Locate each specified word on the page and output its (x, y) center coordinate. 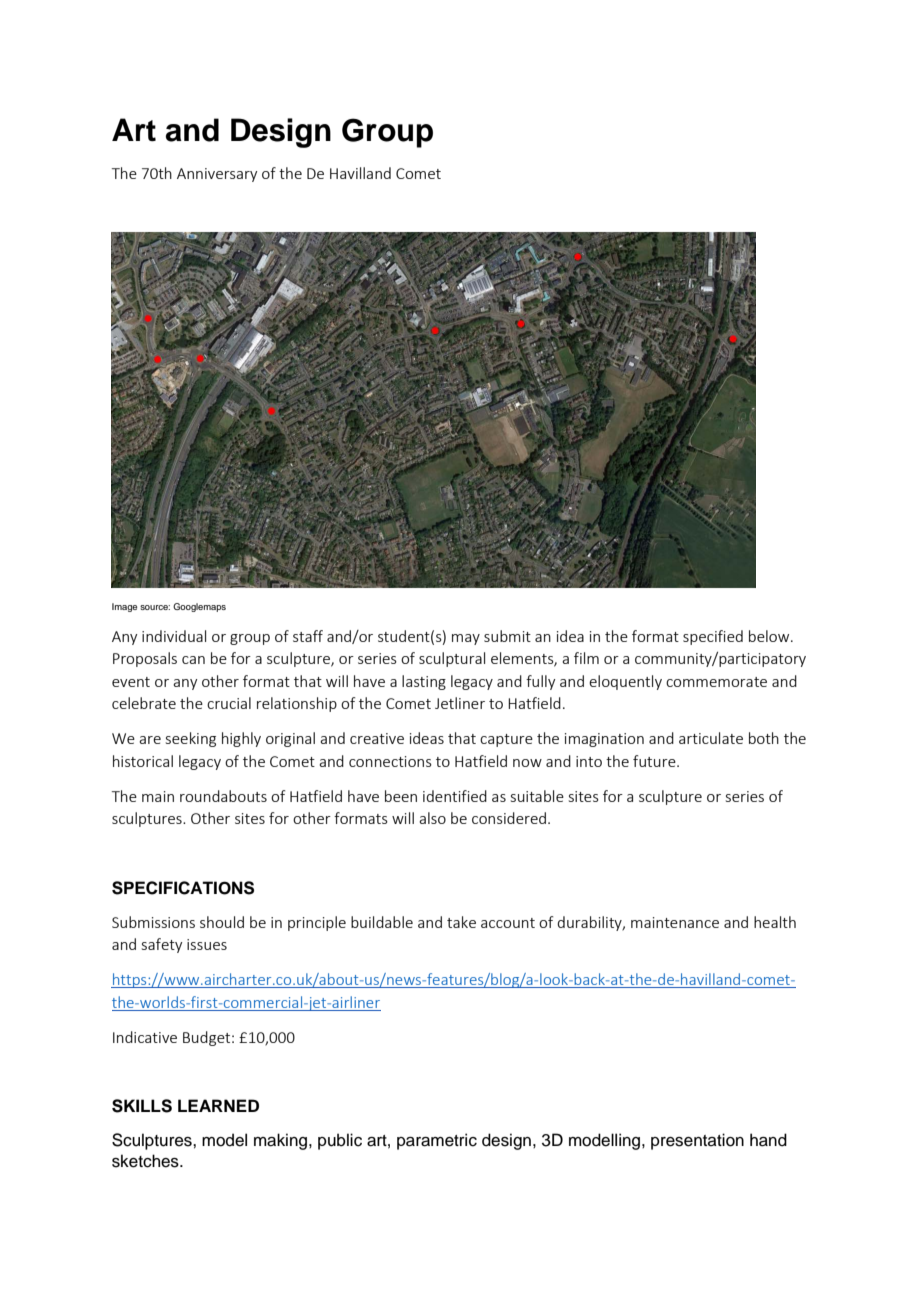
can (193, 660)
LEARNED (218, 1105)
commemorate (716, 682)
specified (713, 637)
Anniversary (217, 175)
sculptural (452, 659)
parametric (437, 1141)
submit (507, 636)
